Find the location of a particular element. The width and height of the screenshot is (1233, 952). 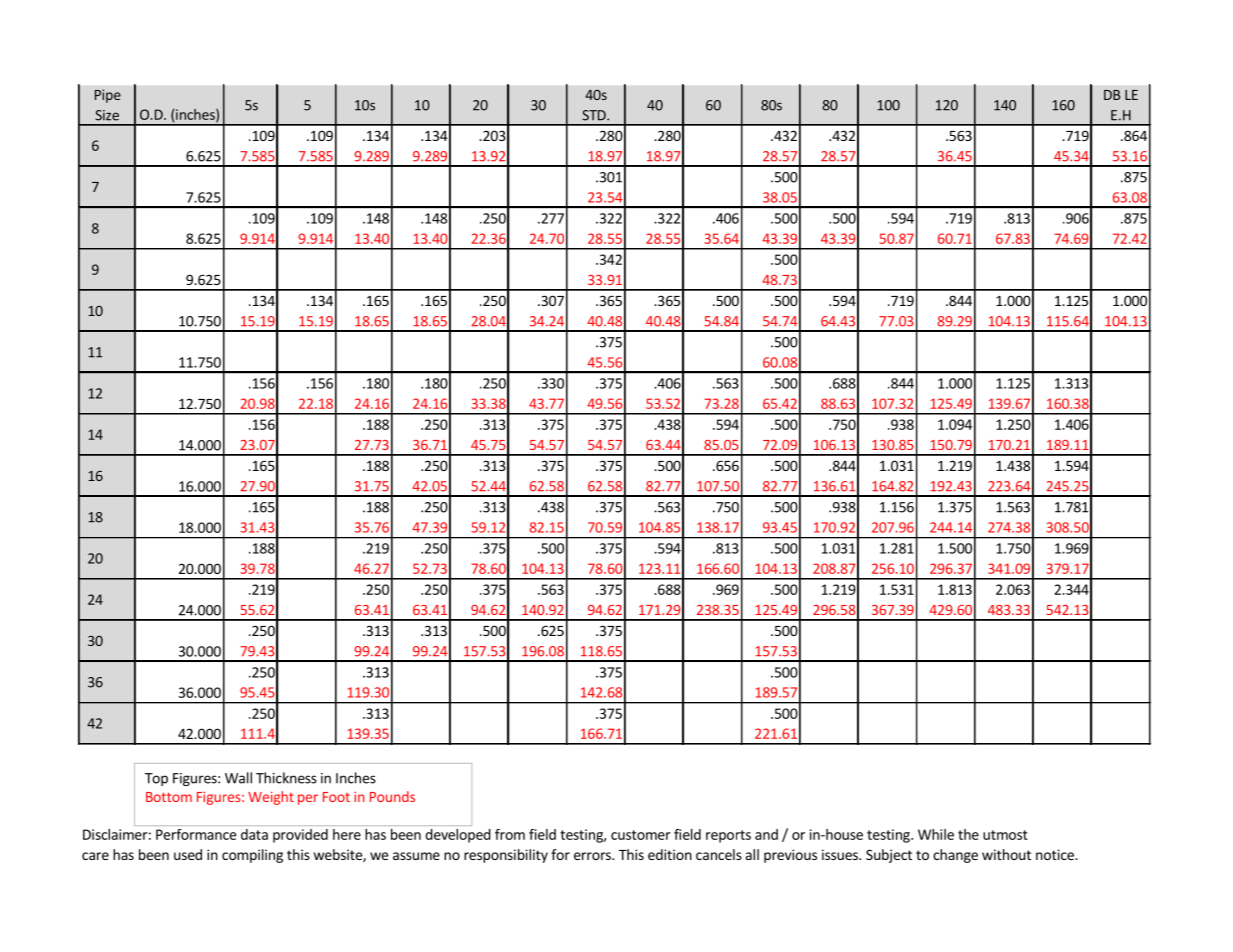

Size is located at coordinates (107, 115).
